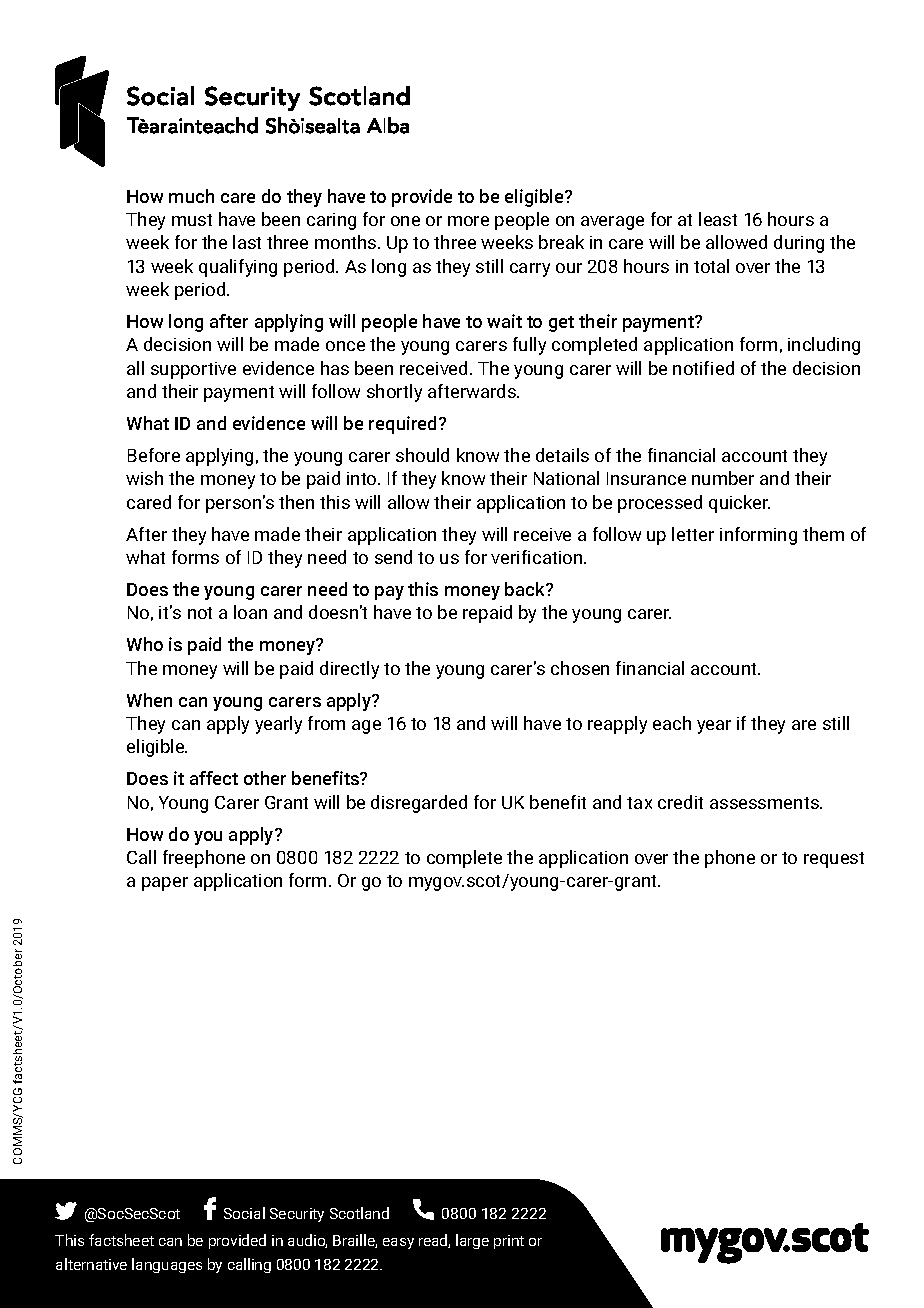 Image resolution: width=924 pixels, height=1308 pixels. What do you see at coordinates (693, 534) in the screenshot?
I see `letter` at bounding box center [693, 534].
